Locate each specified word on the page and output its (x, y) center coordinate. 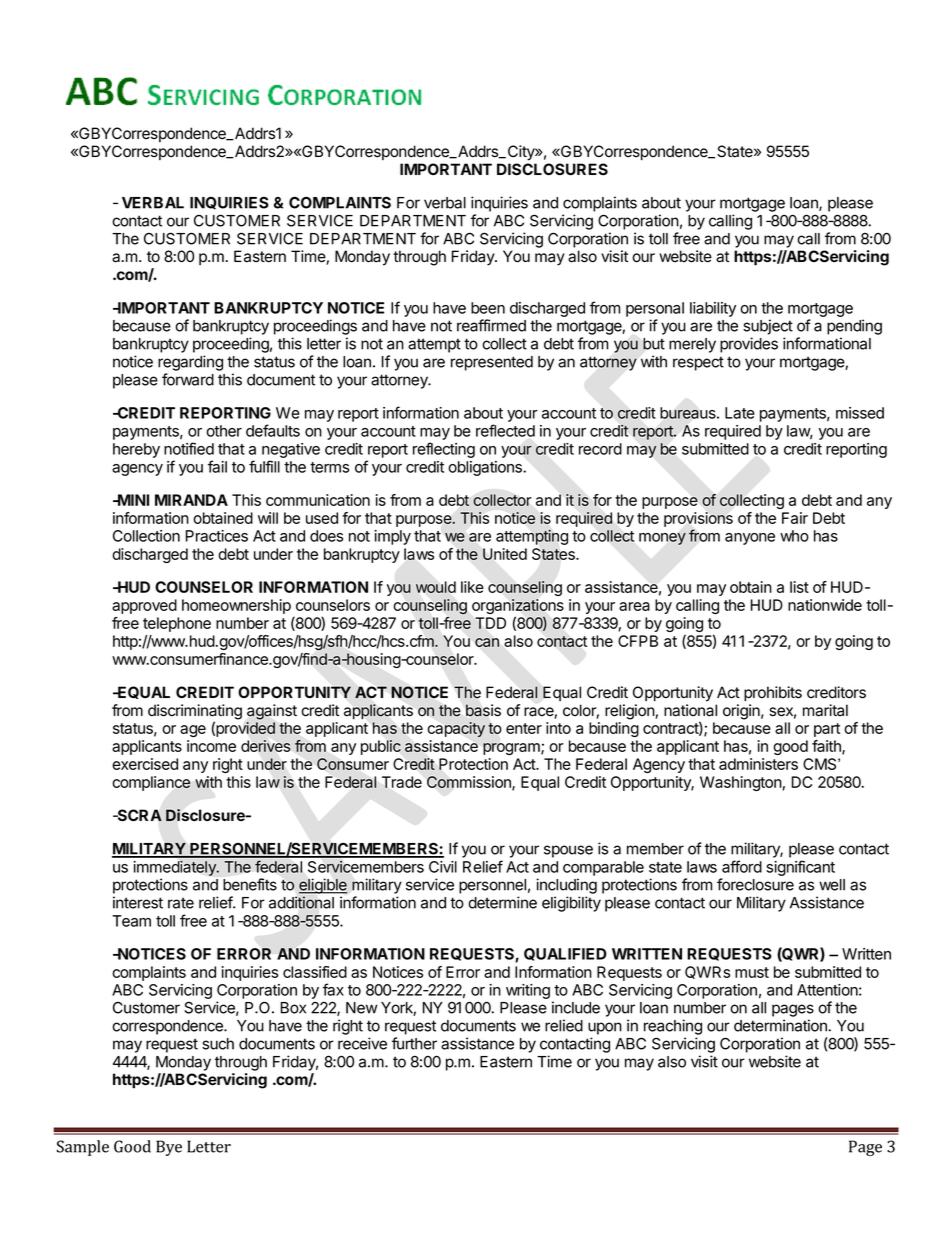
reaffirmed (491, 325)
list (799, 587)
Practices (217, 536)
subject (768, 327)
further (414, 1043)
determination (781, 1025)
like (472, 587)
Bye (169, 1148)
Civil (443, 867)
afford (742, 866)
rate (181, 903)
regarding (190, 363)
